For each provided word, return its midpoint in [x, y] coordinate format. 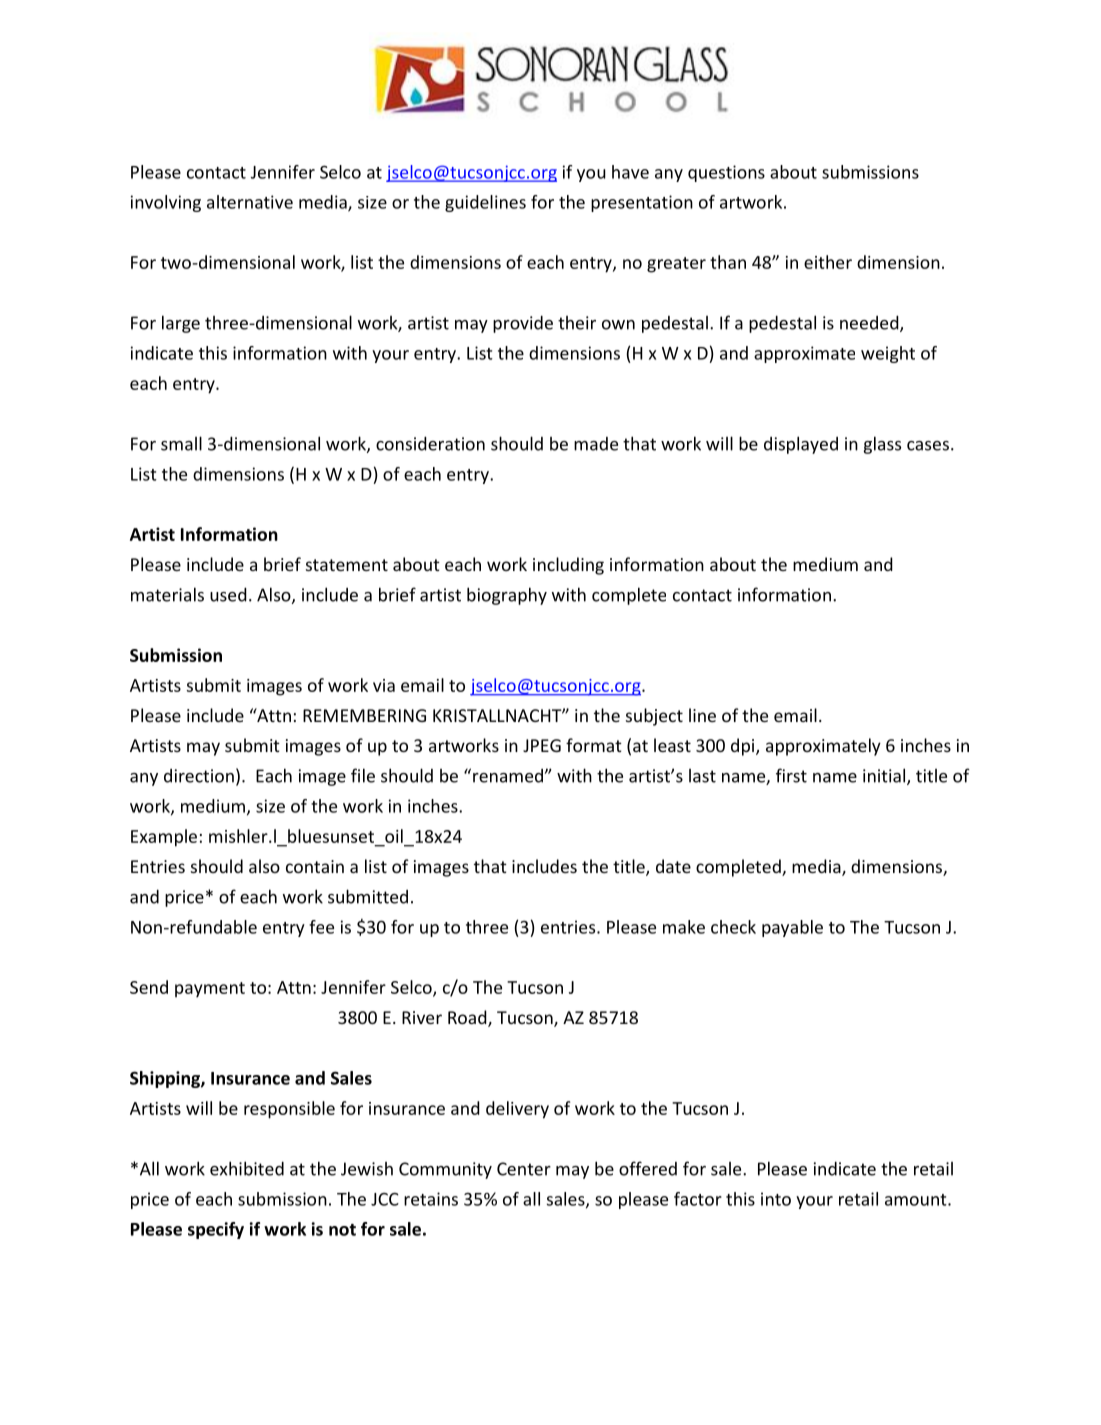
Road [468, 1018]
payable [792, 928]
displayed [801, 445]
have [630, 172]
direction [199, 776]
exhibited [247, 1168]
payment [210, 990]
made [596, 444]
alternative [250, 202]
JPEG [542, 745]
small [181, 443]
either [828, 262]
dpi [744, 747]
